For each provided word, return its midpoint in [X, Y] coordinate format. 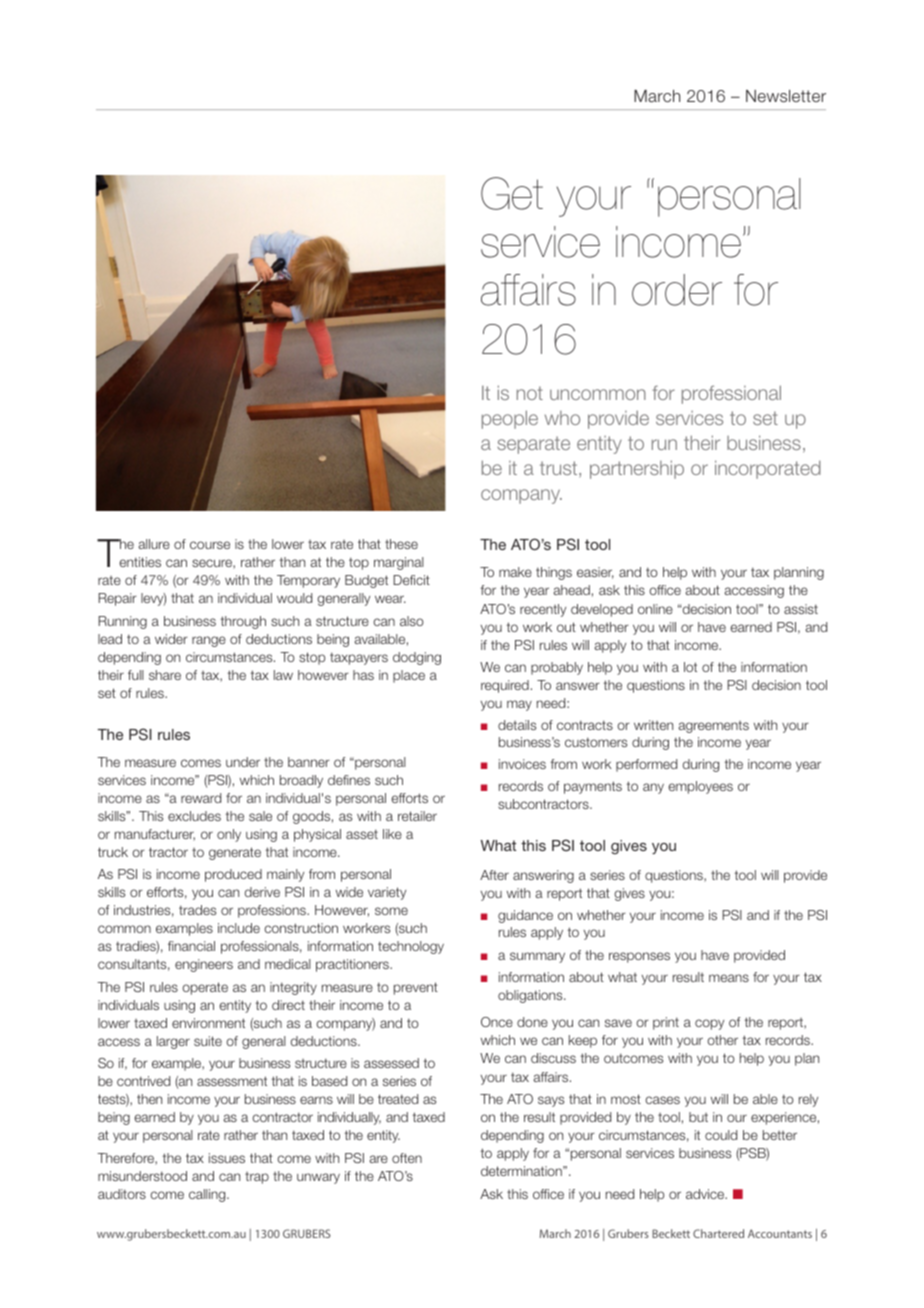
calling [208, 1195]
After [494, 875]
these [401, 544]
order [677, 290]
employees [700, 787]
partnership [637, 469]
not [530, 393]
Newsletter [786, 96]
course [210, 545]
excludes [194, 816]
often [407, 1158]
